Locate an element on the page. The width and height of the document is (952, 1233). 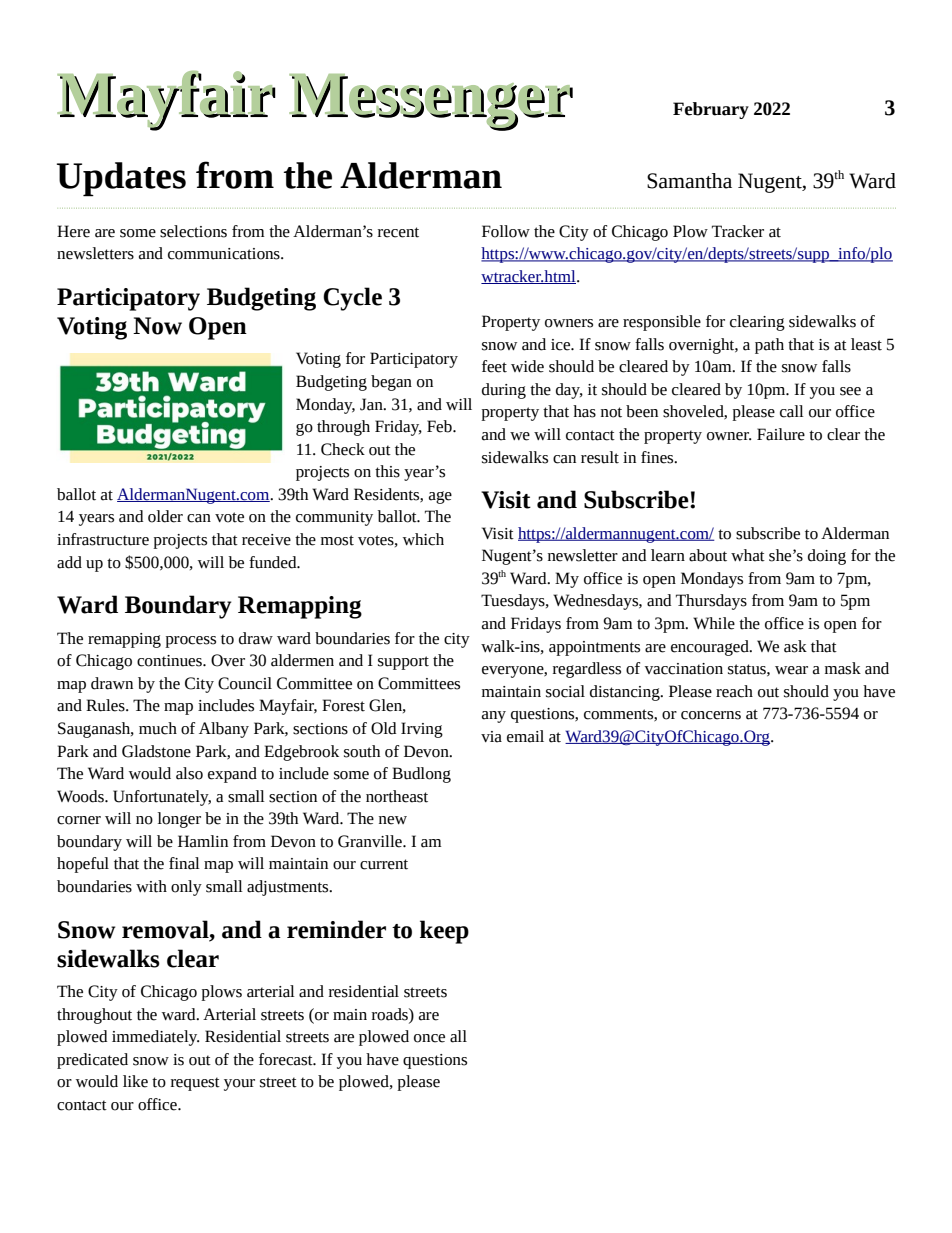
Updates is located at coordinates (121, 179).
